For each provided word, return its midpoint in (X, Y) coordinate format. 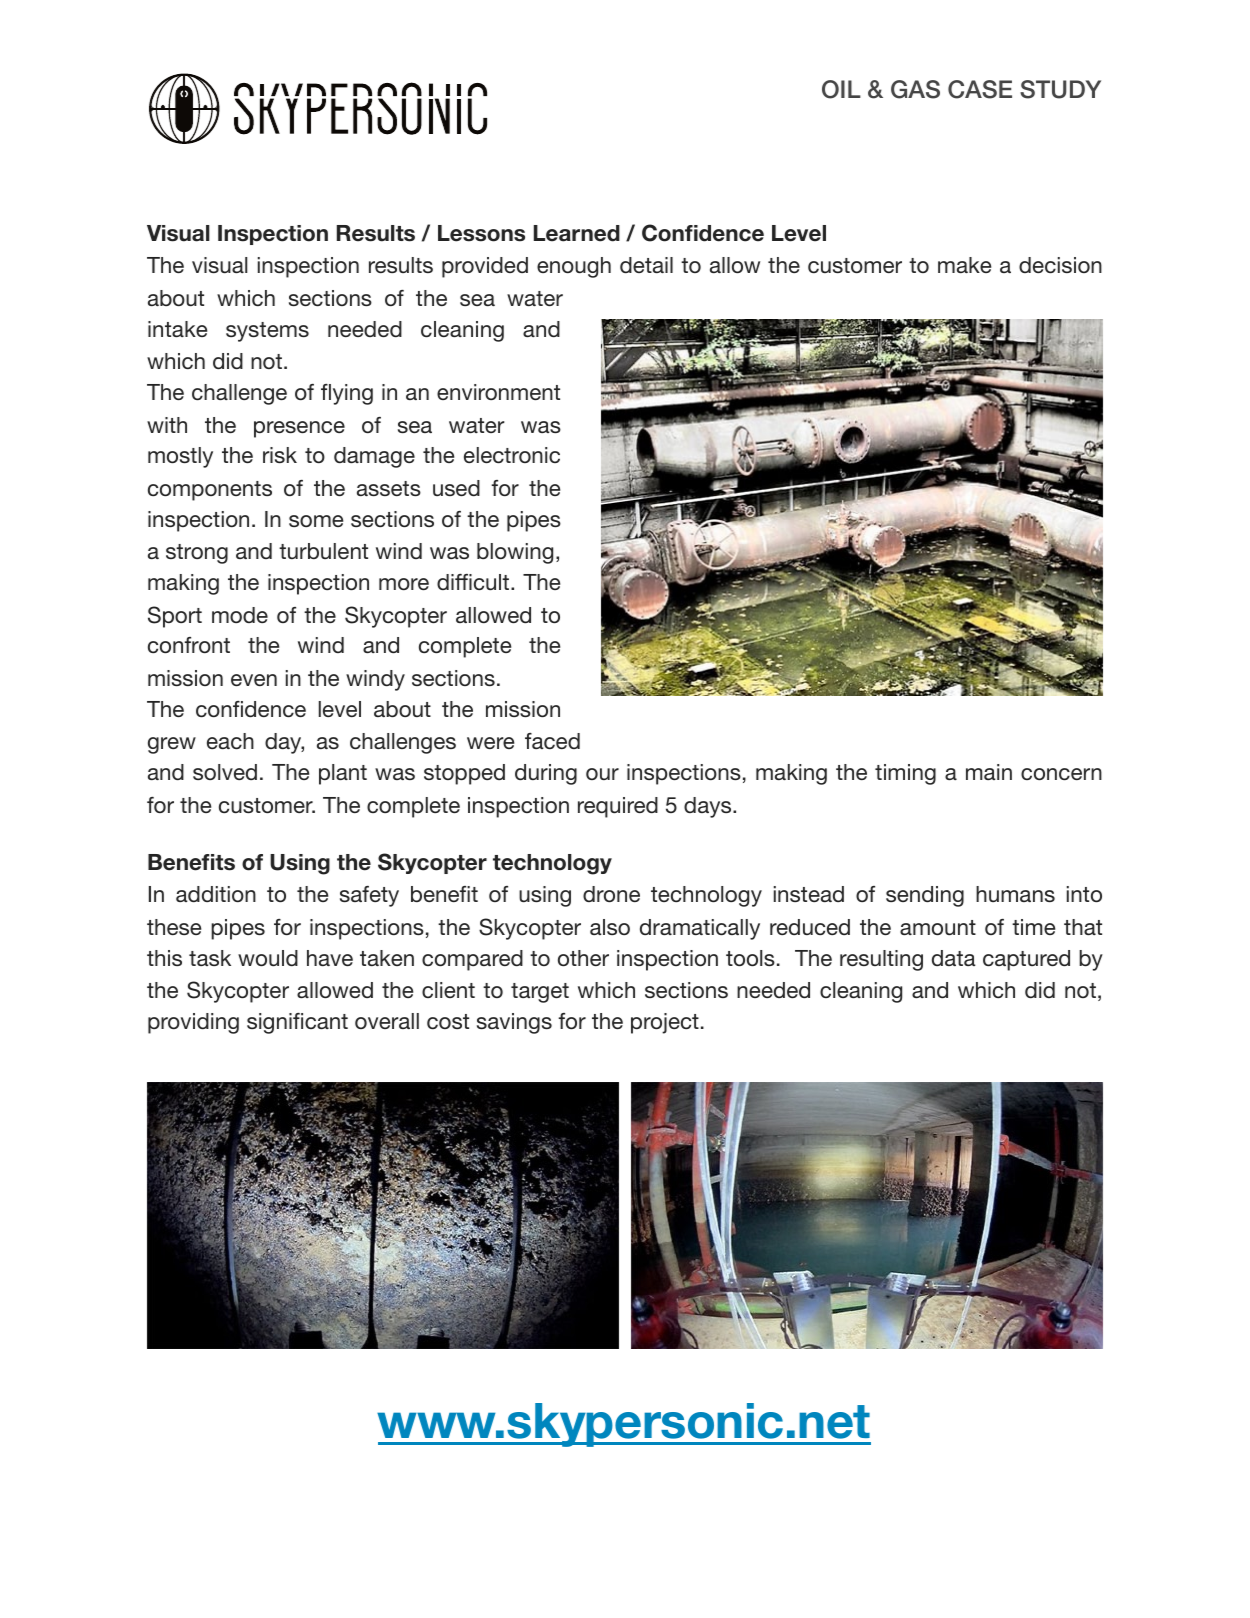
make (964, 265)
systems (267, 332)
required (618, 807)
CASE (980, 89)
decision (1060, 265)
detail (646, 265)
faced (552, 741)
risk (280, 455)
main (989, 772)
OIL (841, 89)
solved (225, 772)
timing (905, 774)
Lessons (481, 233)
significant (297, 1023)
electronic (512, 455)
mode (240, 615)
